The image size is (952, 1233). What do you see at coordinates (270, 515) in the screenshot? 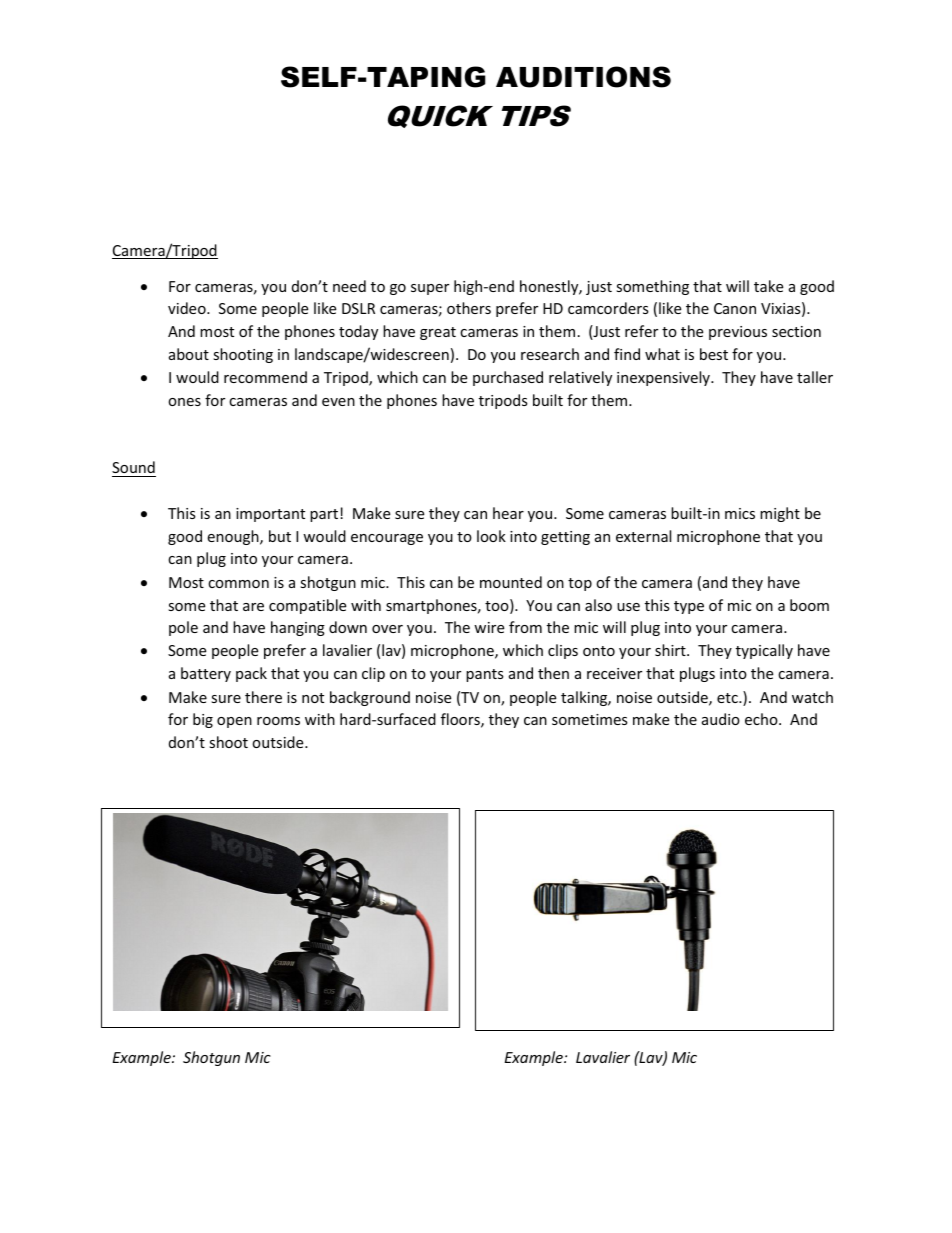
I see `important` at bounding box center [270, 515].
